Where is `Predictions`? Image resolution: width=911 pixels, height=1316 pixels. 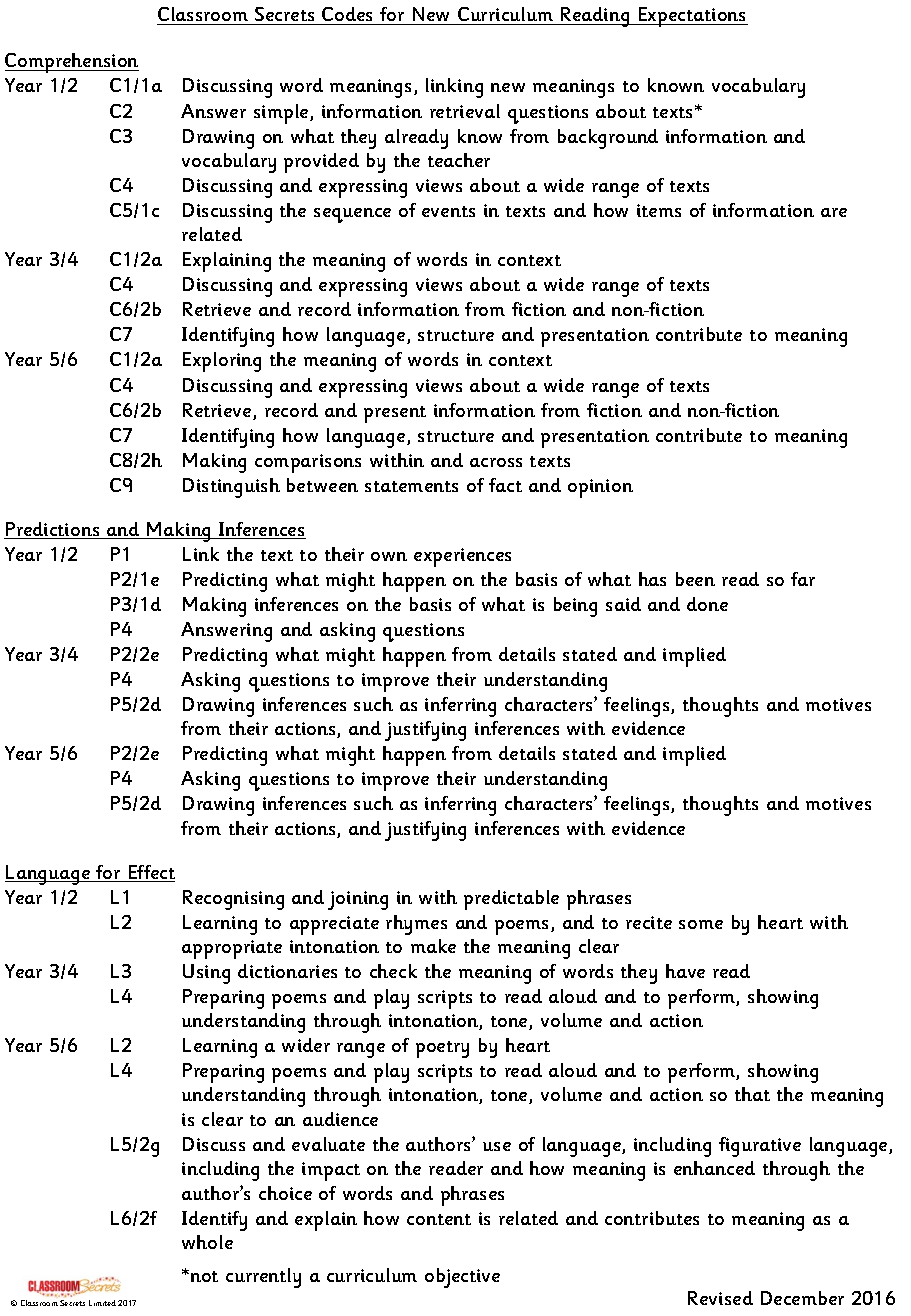
Predictions is located at coordinates (53, 530).
